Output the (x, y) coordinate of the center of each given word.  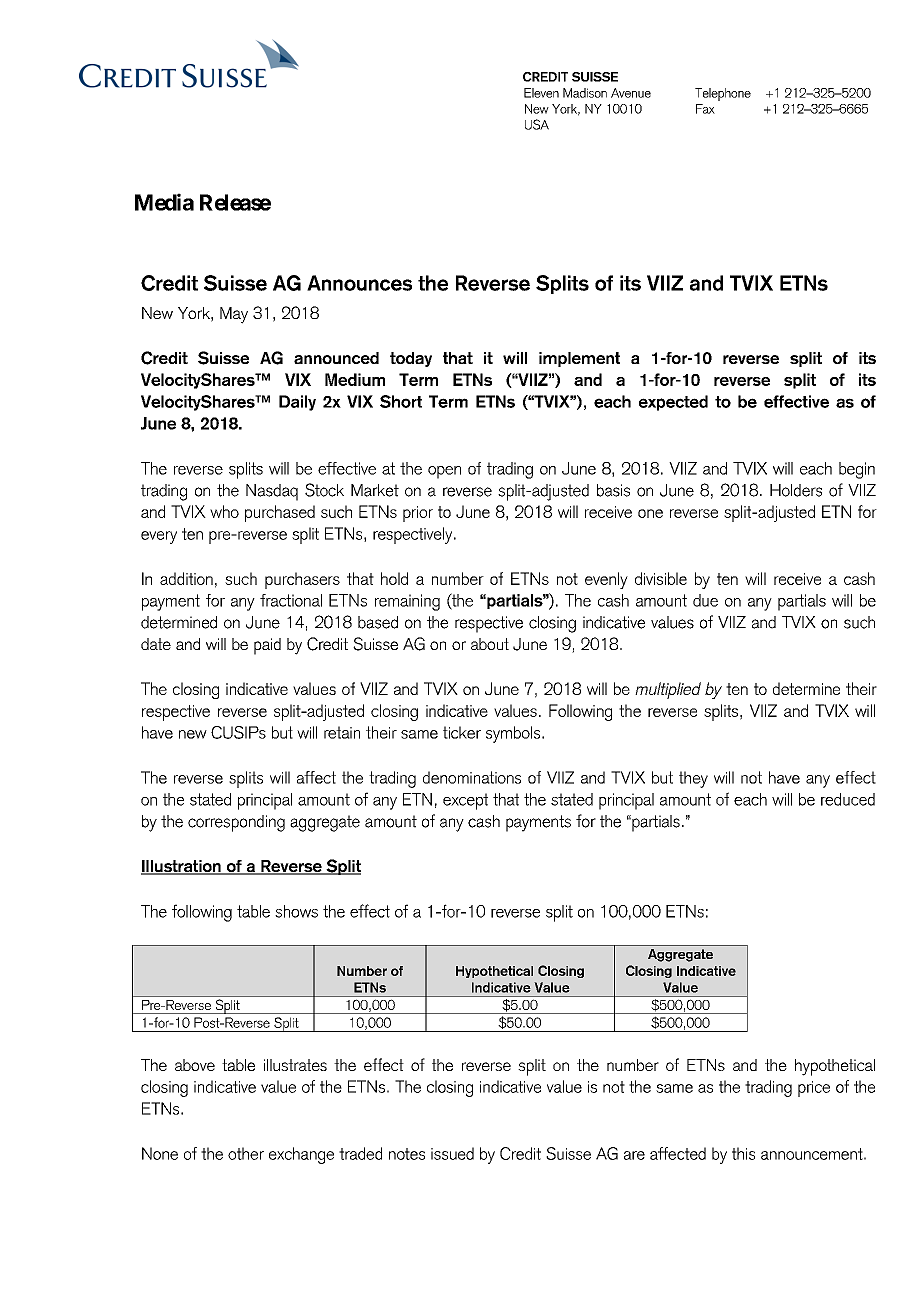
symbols (514, 734)
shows (296, 911)
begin (857, 470)
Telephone (723, 94)
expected (673, 403)
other (246, 1153)
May (234, 315)
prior (418, 514)
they (693, 779)
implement (579, 359)
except (465, 801)
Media (164, 202)
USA (537, 124)
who (224, 511)
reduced (848, 799)
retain (342, 732)
